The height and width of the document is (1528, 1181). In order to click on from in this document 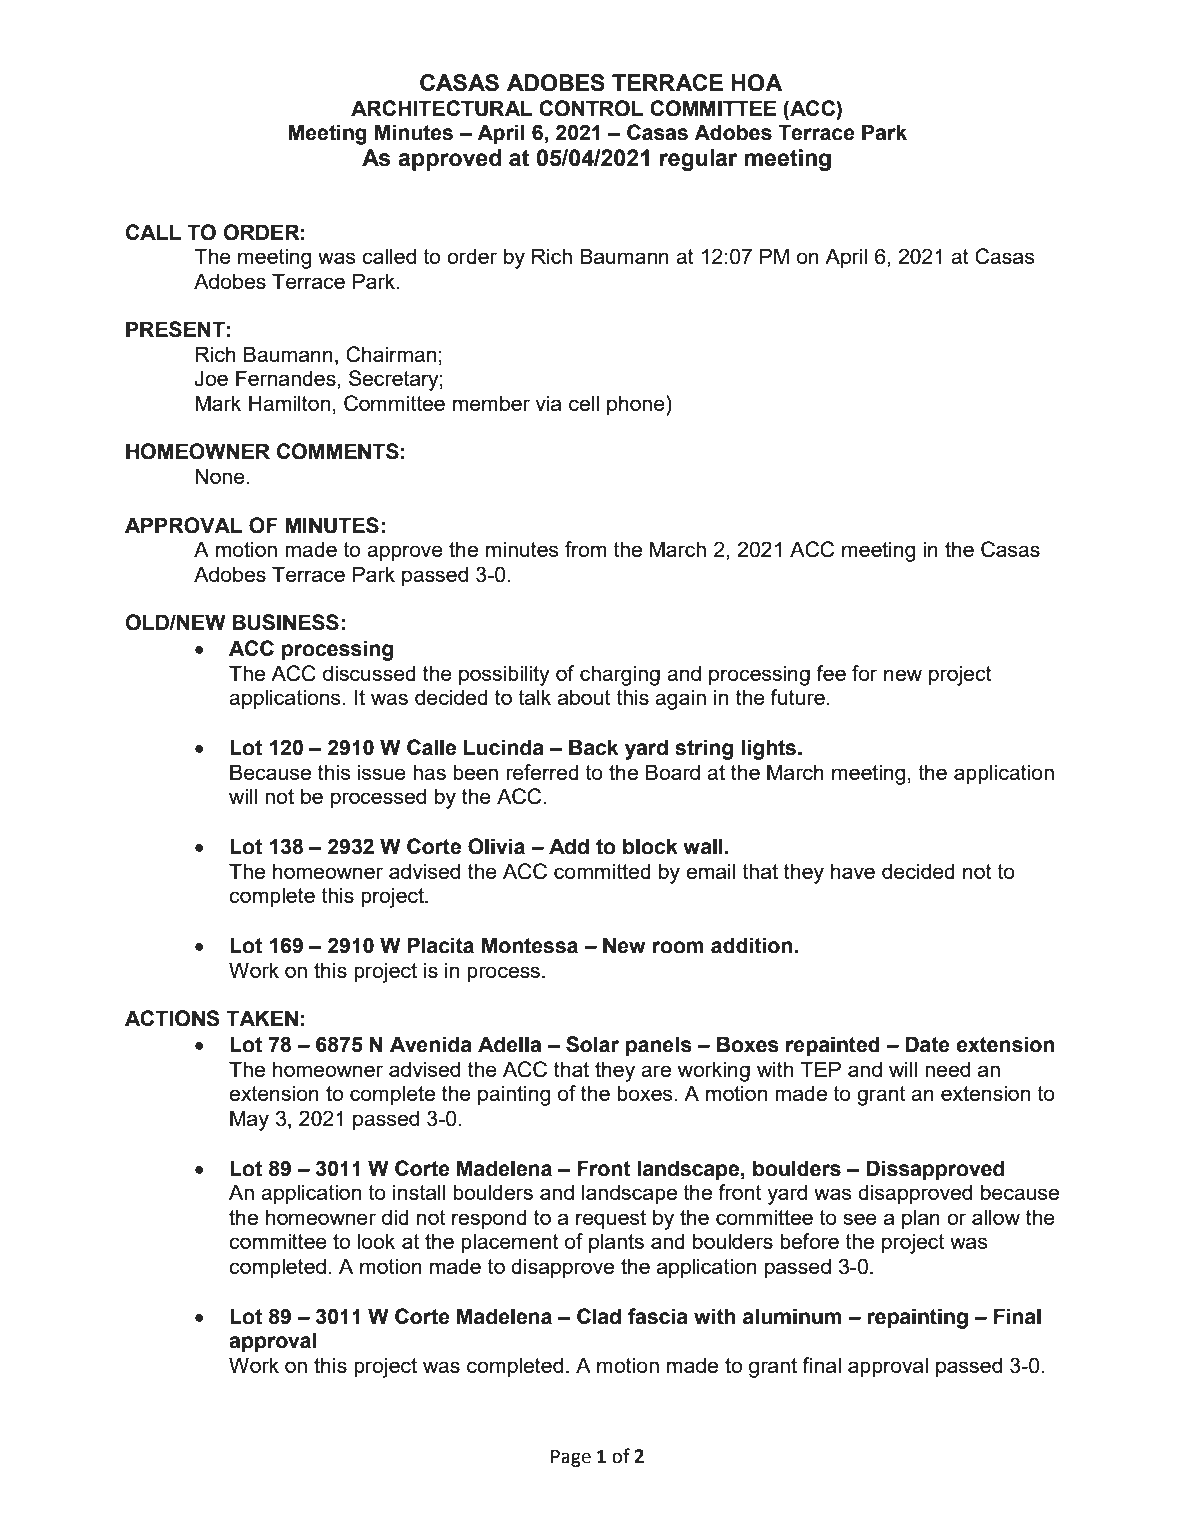, I will do `click(585, 549)`.
